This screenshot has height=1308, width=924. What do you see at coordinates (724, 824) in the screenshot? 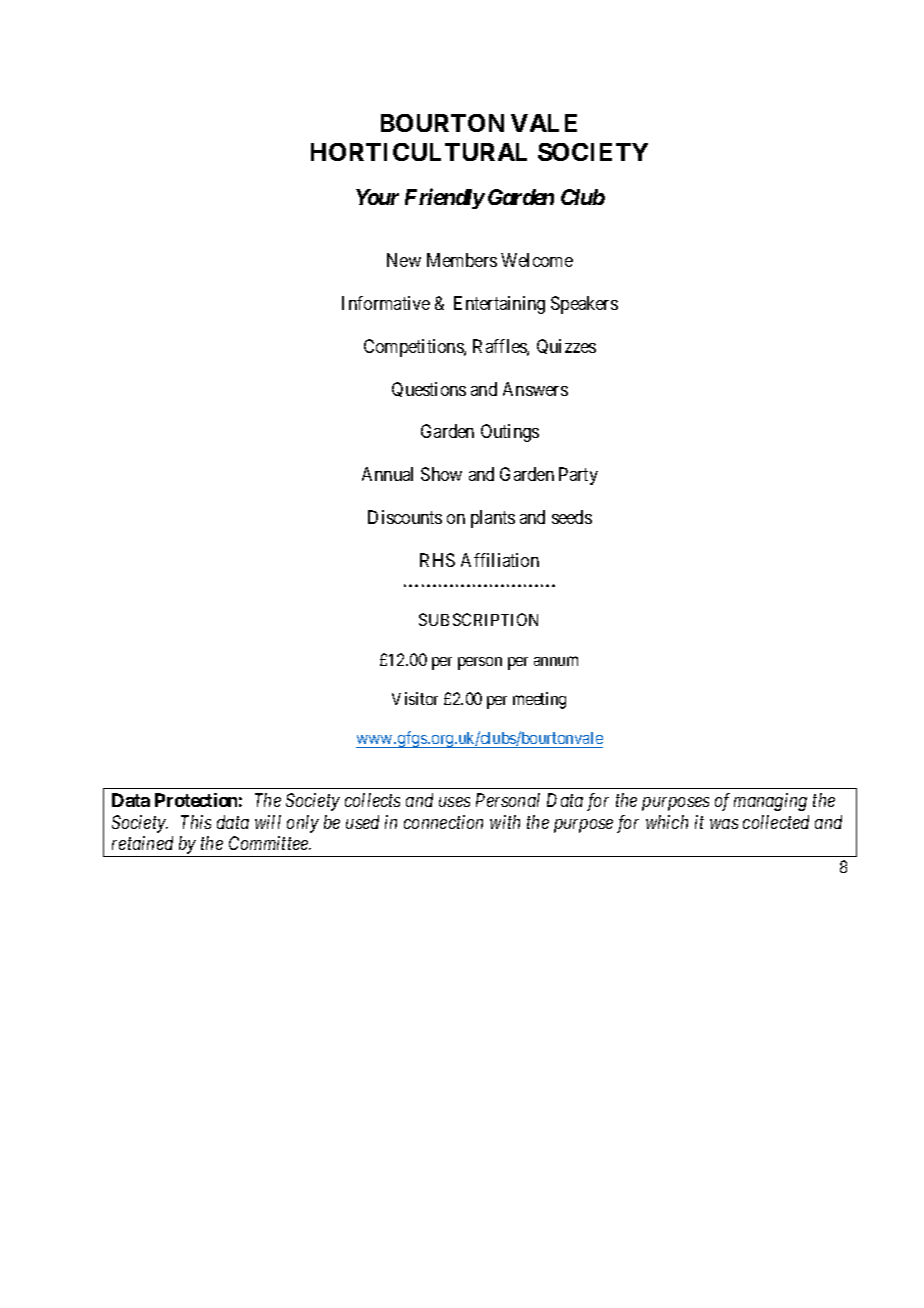
I see `was` at bounding box center [724, 824].
